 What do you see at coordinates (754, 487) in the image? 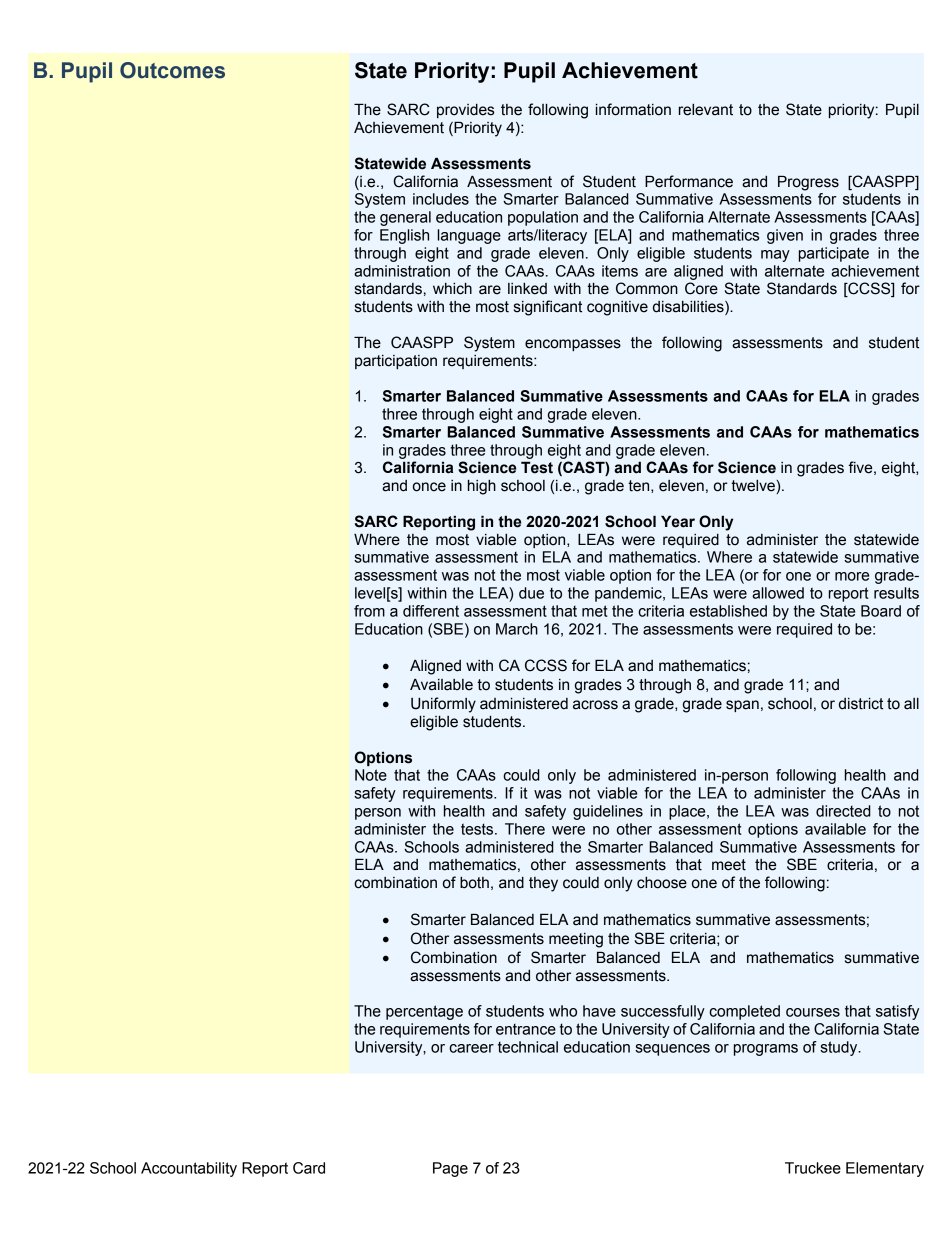
I see `twelve` at bounding box center [754, 487].
